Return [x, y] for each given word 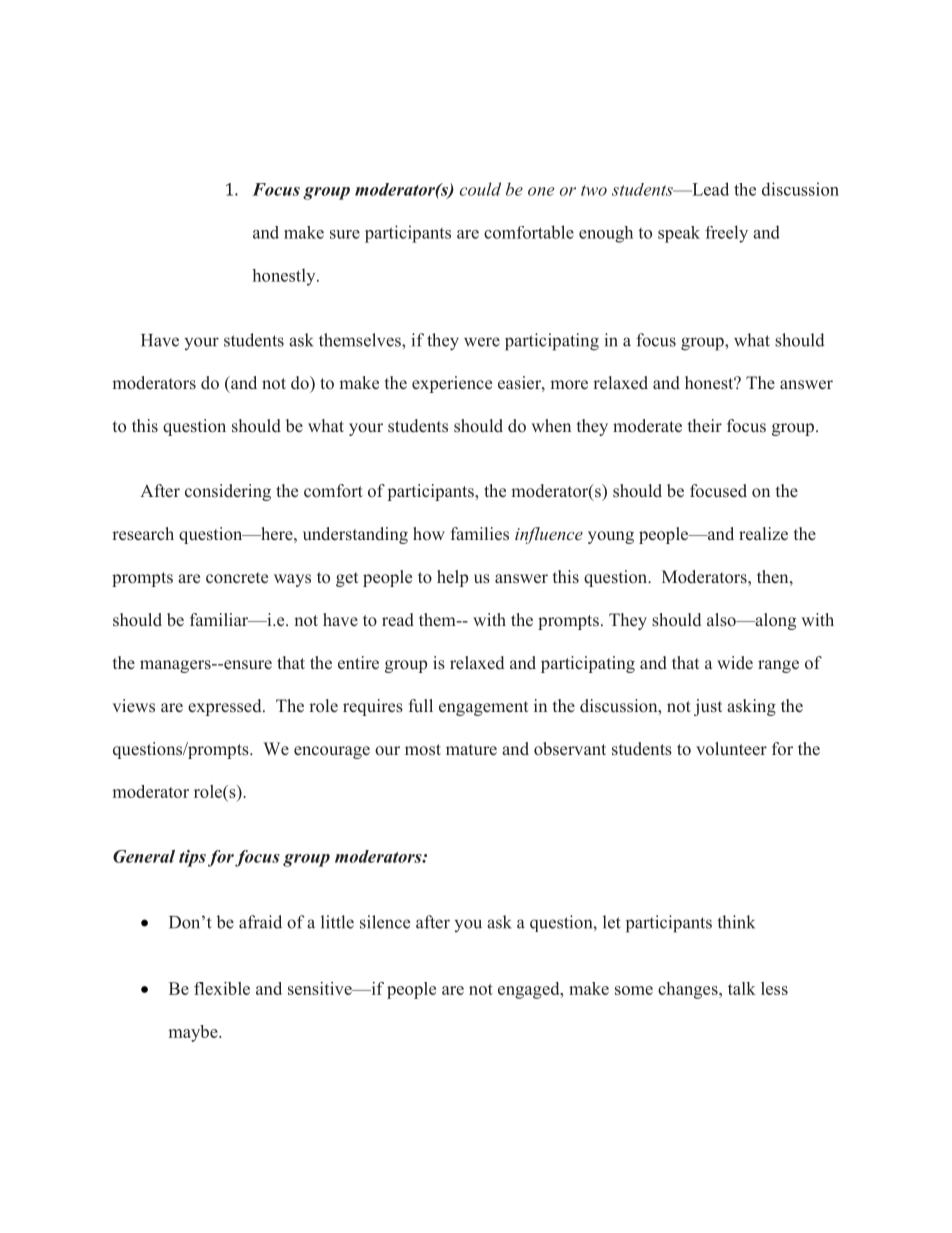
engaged [530, 990]
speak [679, 234]
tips [192, 858]
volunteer [731, 749]
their [705, 425]
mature [471, 750]
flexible [222, 988]
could [480, 189]
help [452, 578]
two [594, 190]
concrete [237, 578]
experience [452, 384]
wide [735, 663]
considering [228, 492]
